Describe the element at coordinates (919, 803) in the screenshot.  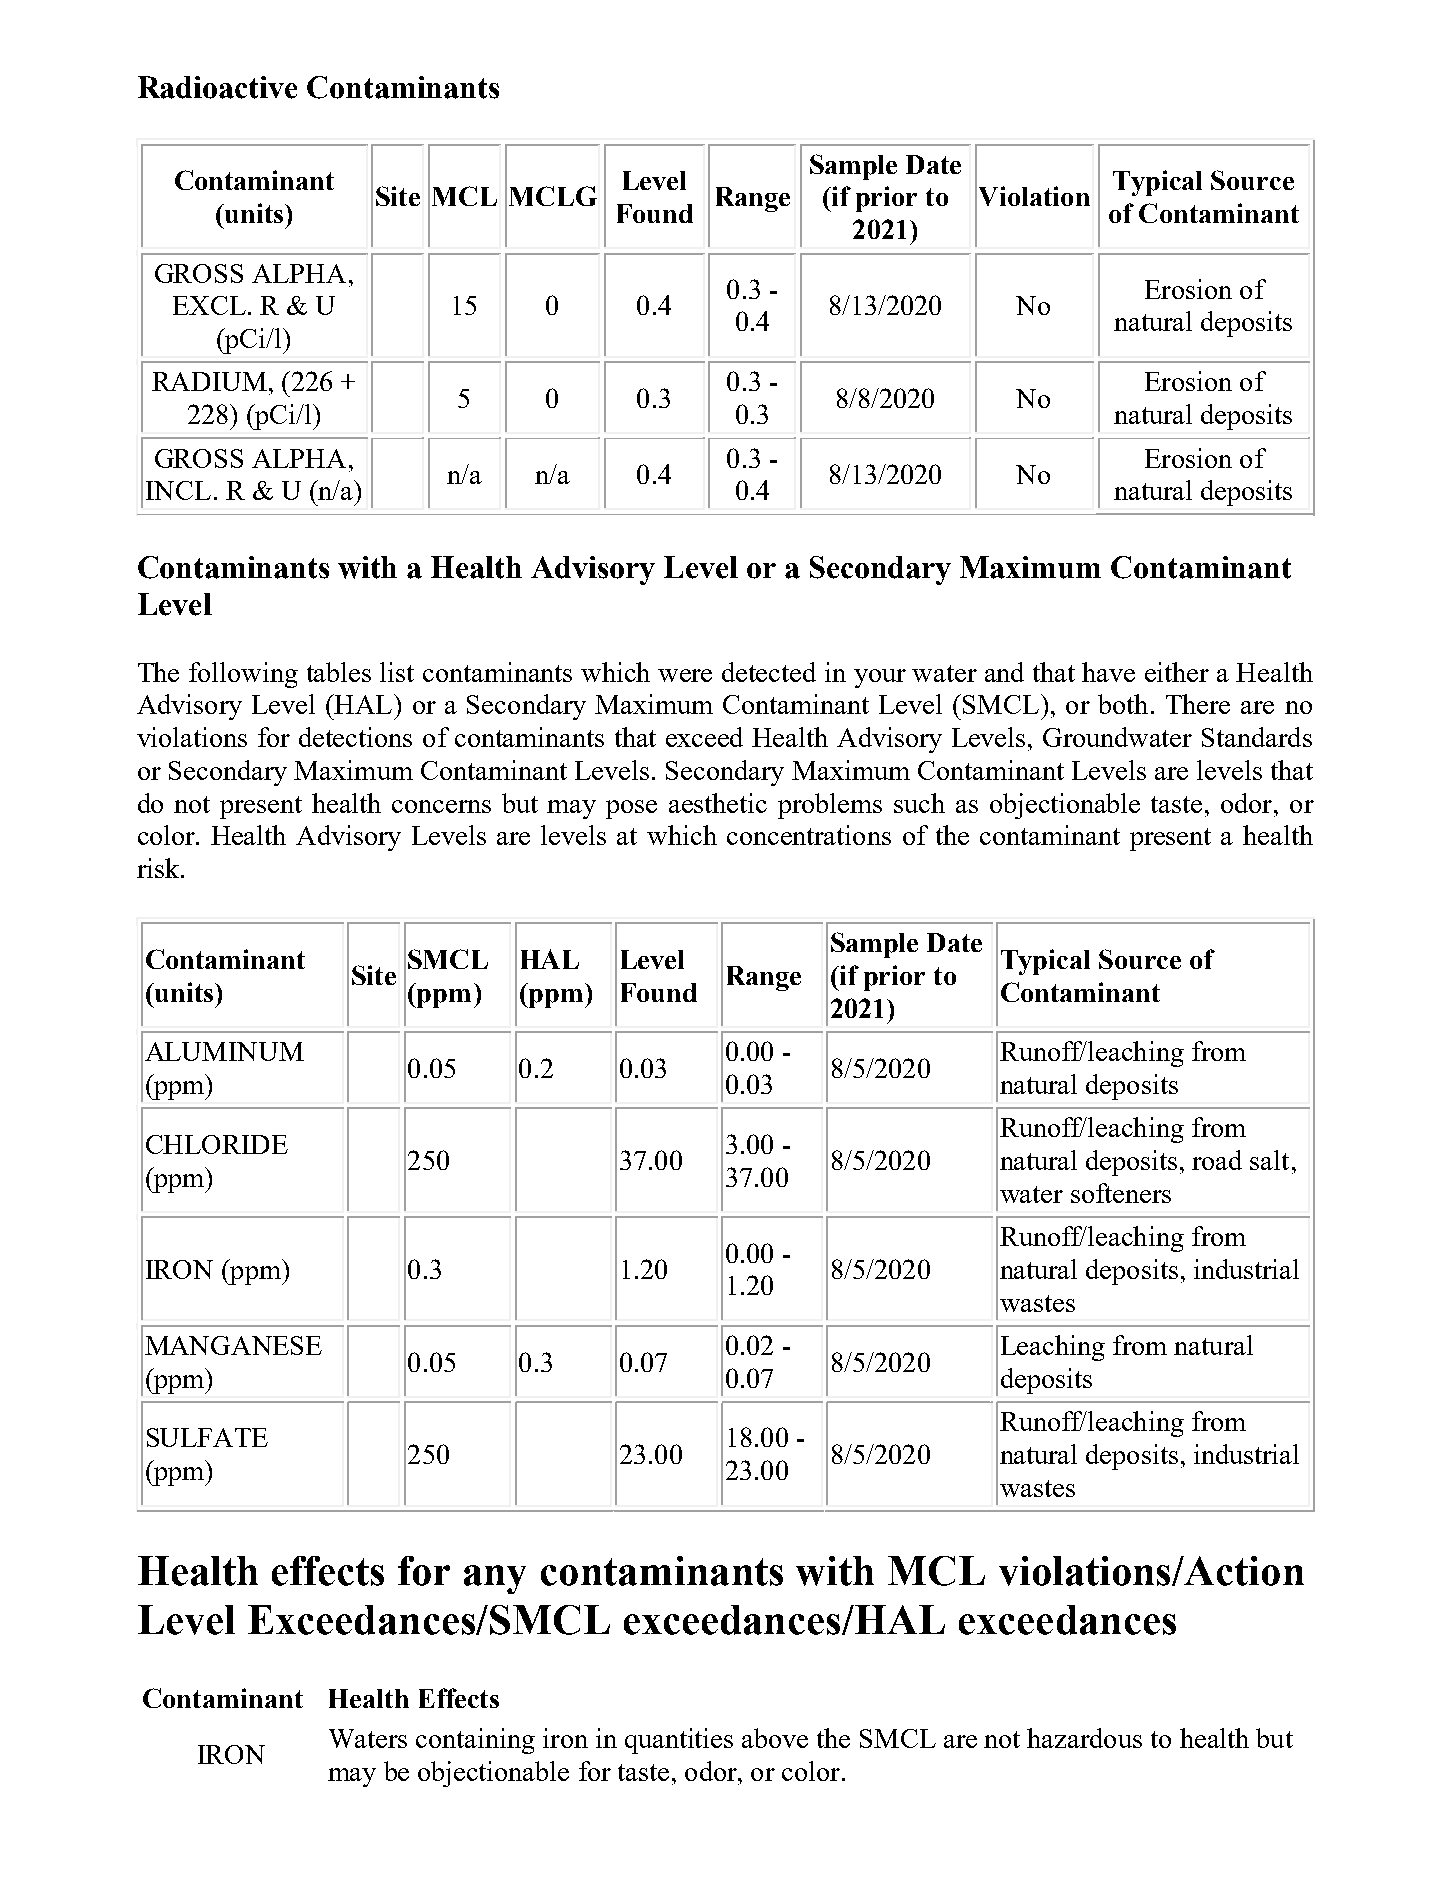
I see `such` at that location.
